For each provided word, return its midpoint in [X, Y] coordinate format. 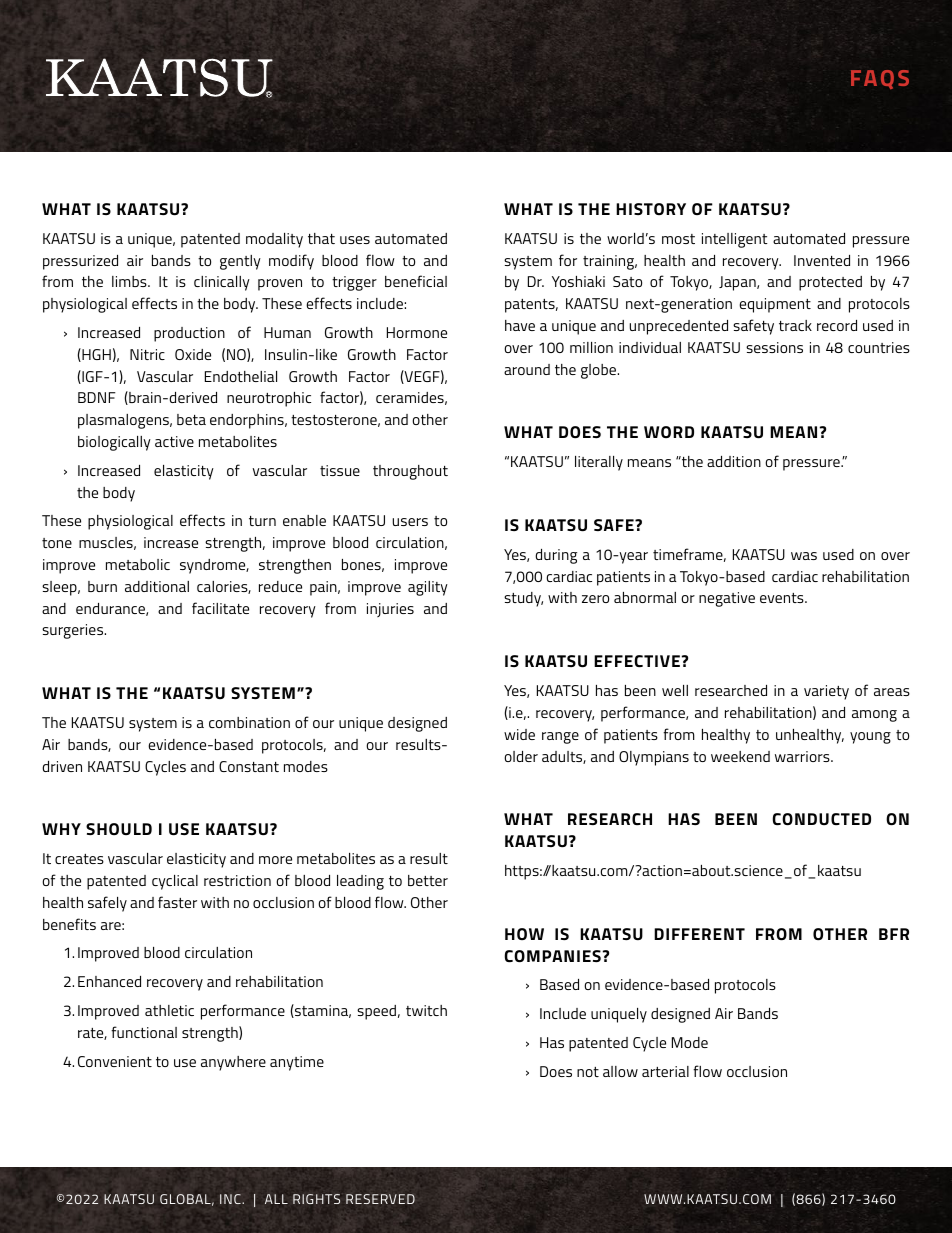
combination [249, 722]
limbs [130, 281]
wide [519, 734]
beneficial [416, 281]
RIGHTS [316, 1199]
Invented [822, 260]
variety [826, 692]
